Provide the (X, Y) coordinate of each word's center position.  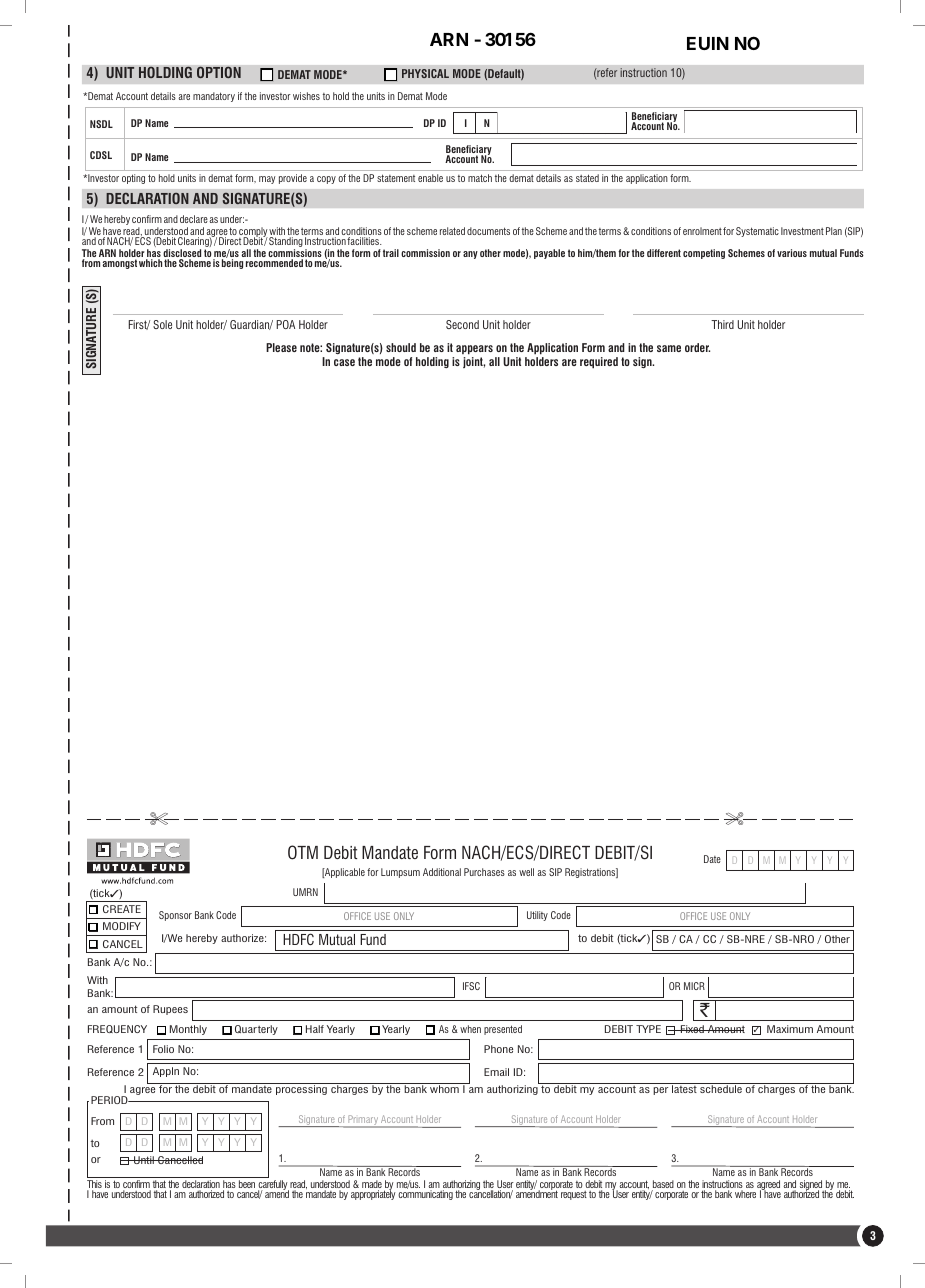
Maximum (790, 1029)
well (526, 872)
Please (281, 347)
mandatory (214, 97)
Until (144, 1160)
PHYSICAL (425, 73)
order (697, 347)
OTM (303, 852)
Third (722, 324)
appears (474, 350)
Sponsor (175, 916)
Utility (537, 916)
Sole (162, 324)
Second (462, 324)
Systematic (757, 232)
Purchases (484, 872)
